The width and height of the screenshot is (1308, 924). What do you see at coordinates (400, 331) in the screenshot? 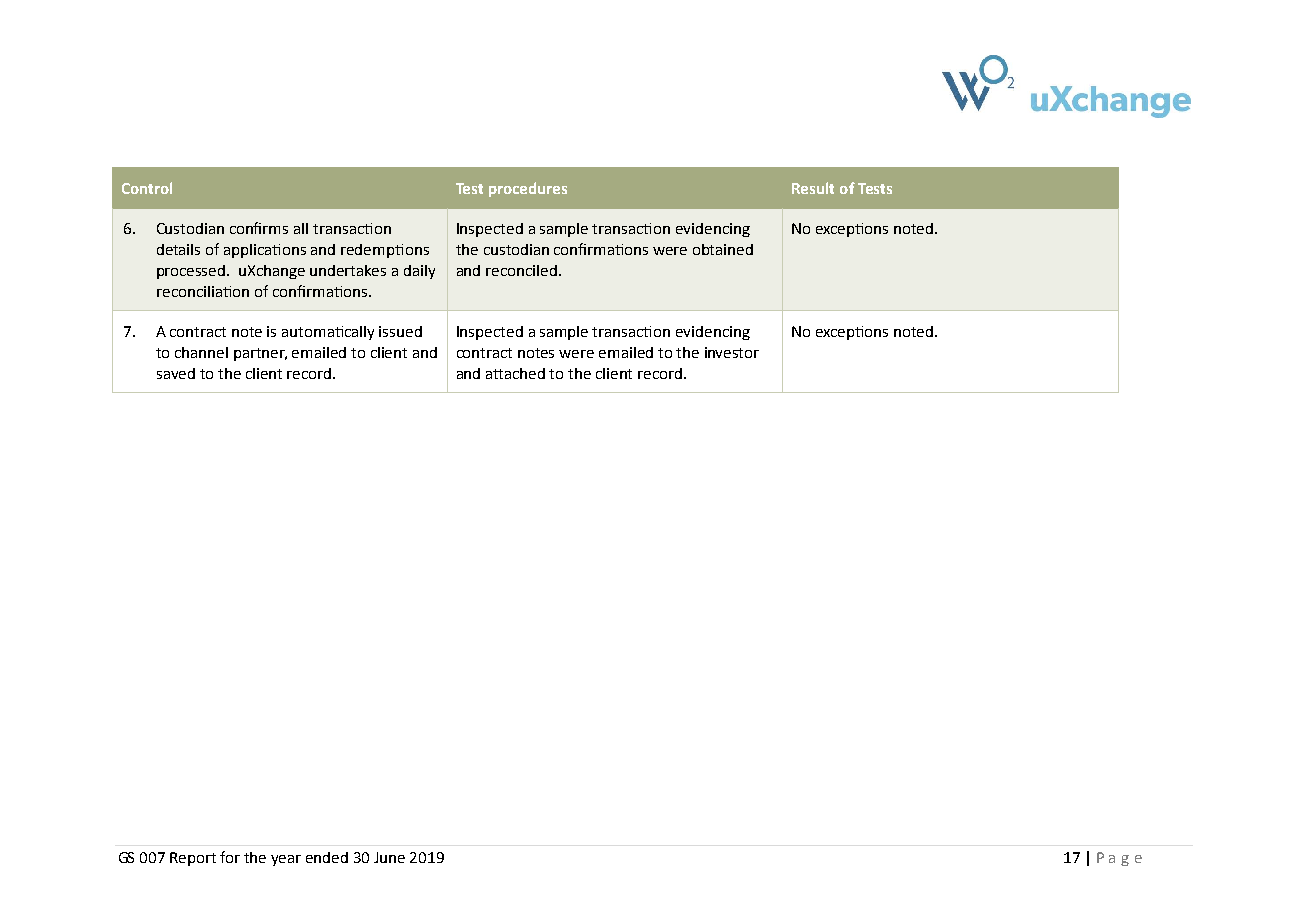
I see `issued` at bounding box center [400, 331].
